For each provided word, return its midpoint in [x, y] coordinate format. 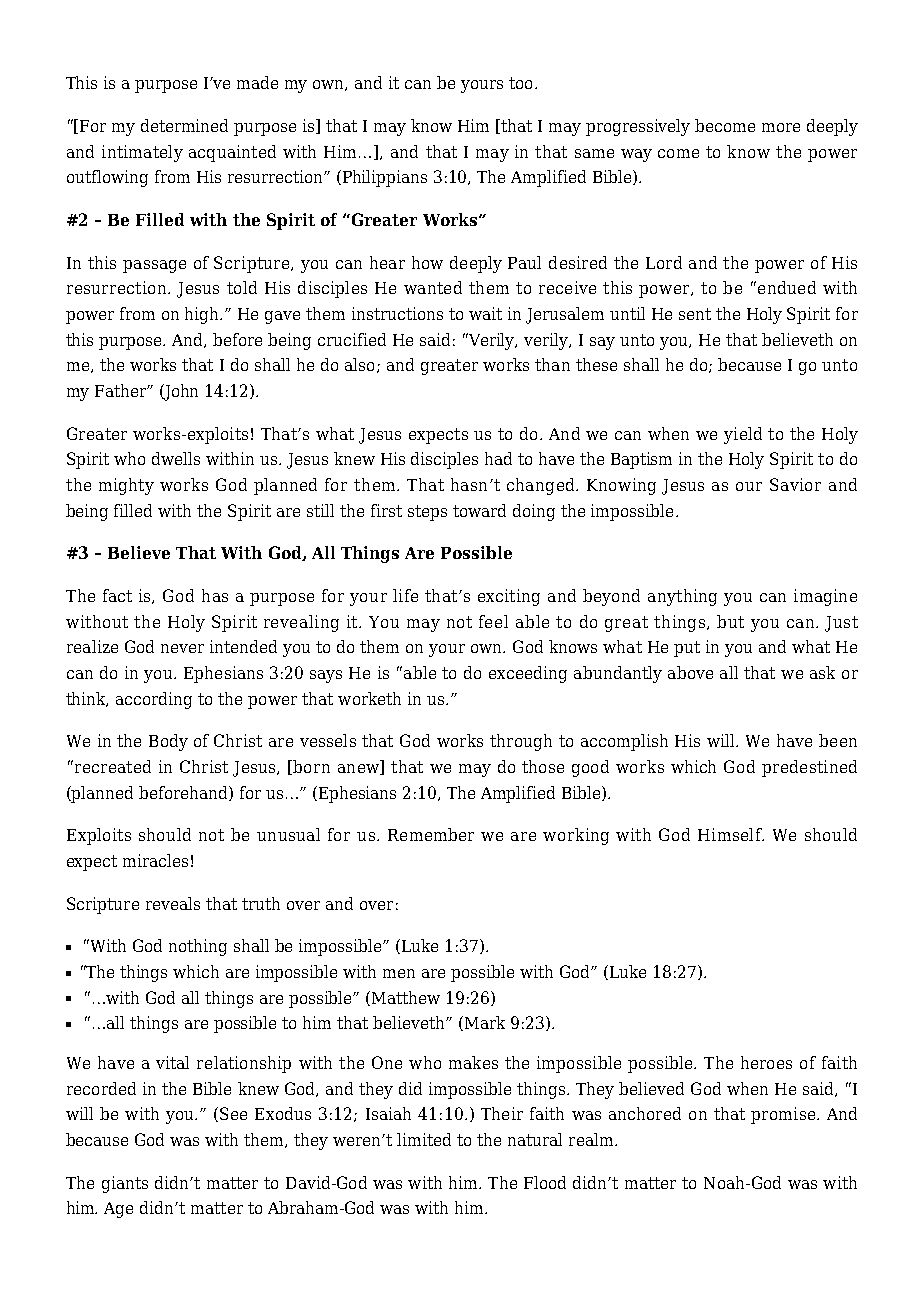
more [781, 127]
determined [184, 125]
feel [493, 621]
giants [125, 1184]
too [520, 83]
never [182, 648]
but [730, 621]
